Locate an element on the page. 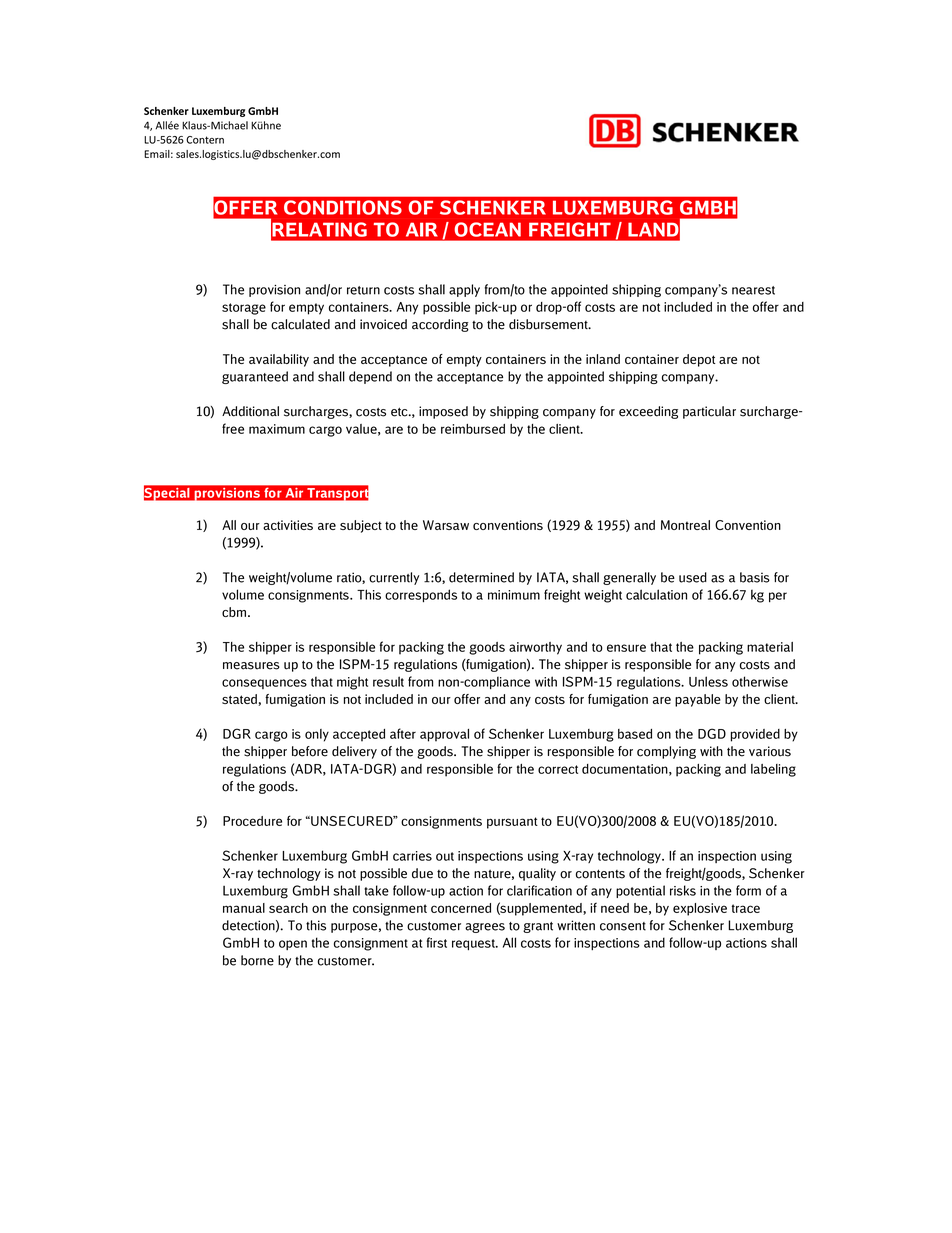 The height and width of the document is (1233, 952). activities is located at coordinates (288, 525).
